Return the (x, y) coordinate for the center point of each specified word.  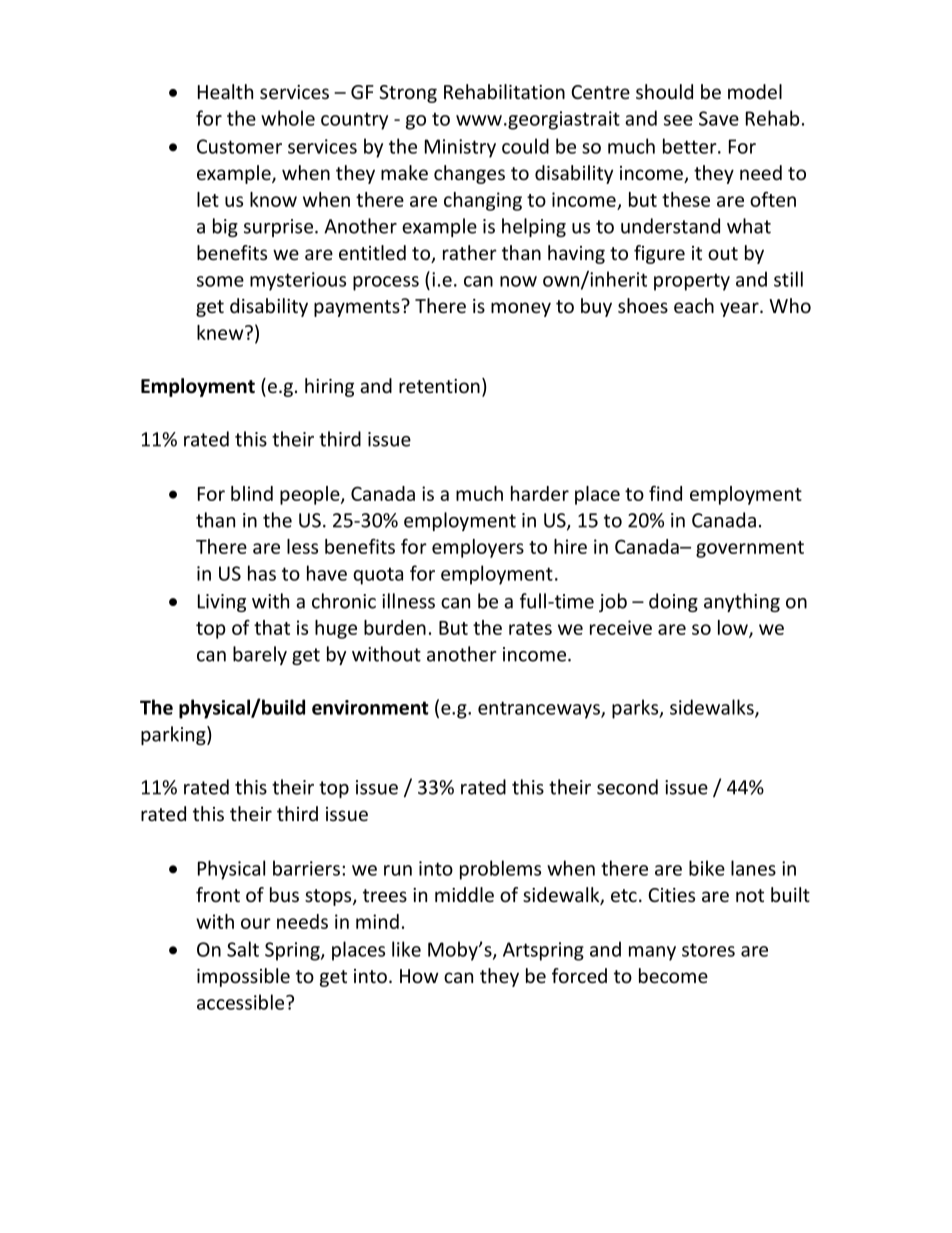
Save (719, 118)
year (740, 309)
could (525, 146)
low (734, 629)
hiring (329, 387)
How (419, 976)
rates (530, 628)
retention (439, 386)
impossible (243, 977)
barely (260, 655)
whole (288, 118)
